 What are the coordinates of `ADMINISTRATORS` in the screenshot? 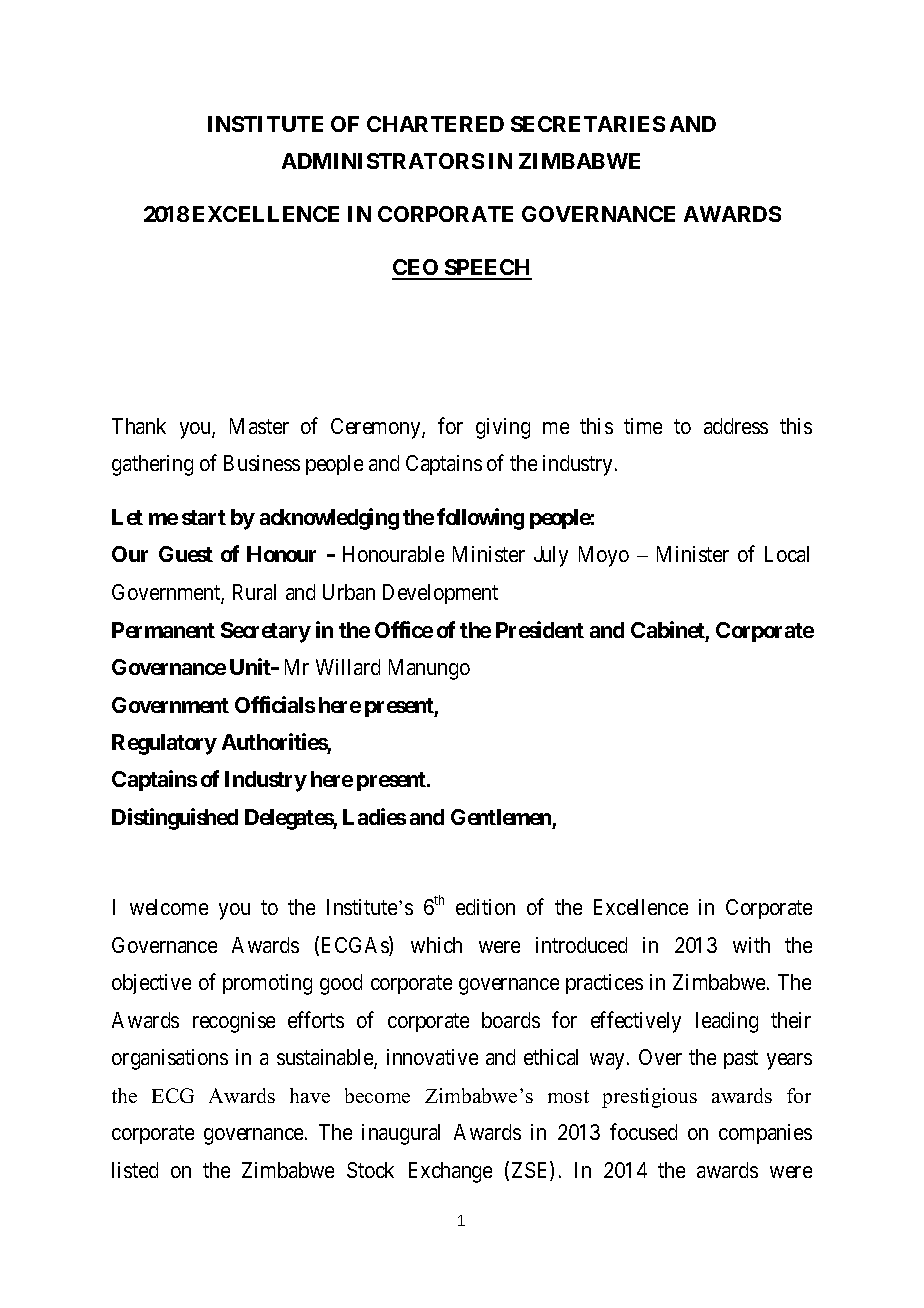 It's located at (383, 161).
